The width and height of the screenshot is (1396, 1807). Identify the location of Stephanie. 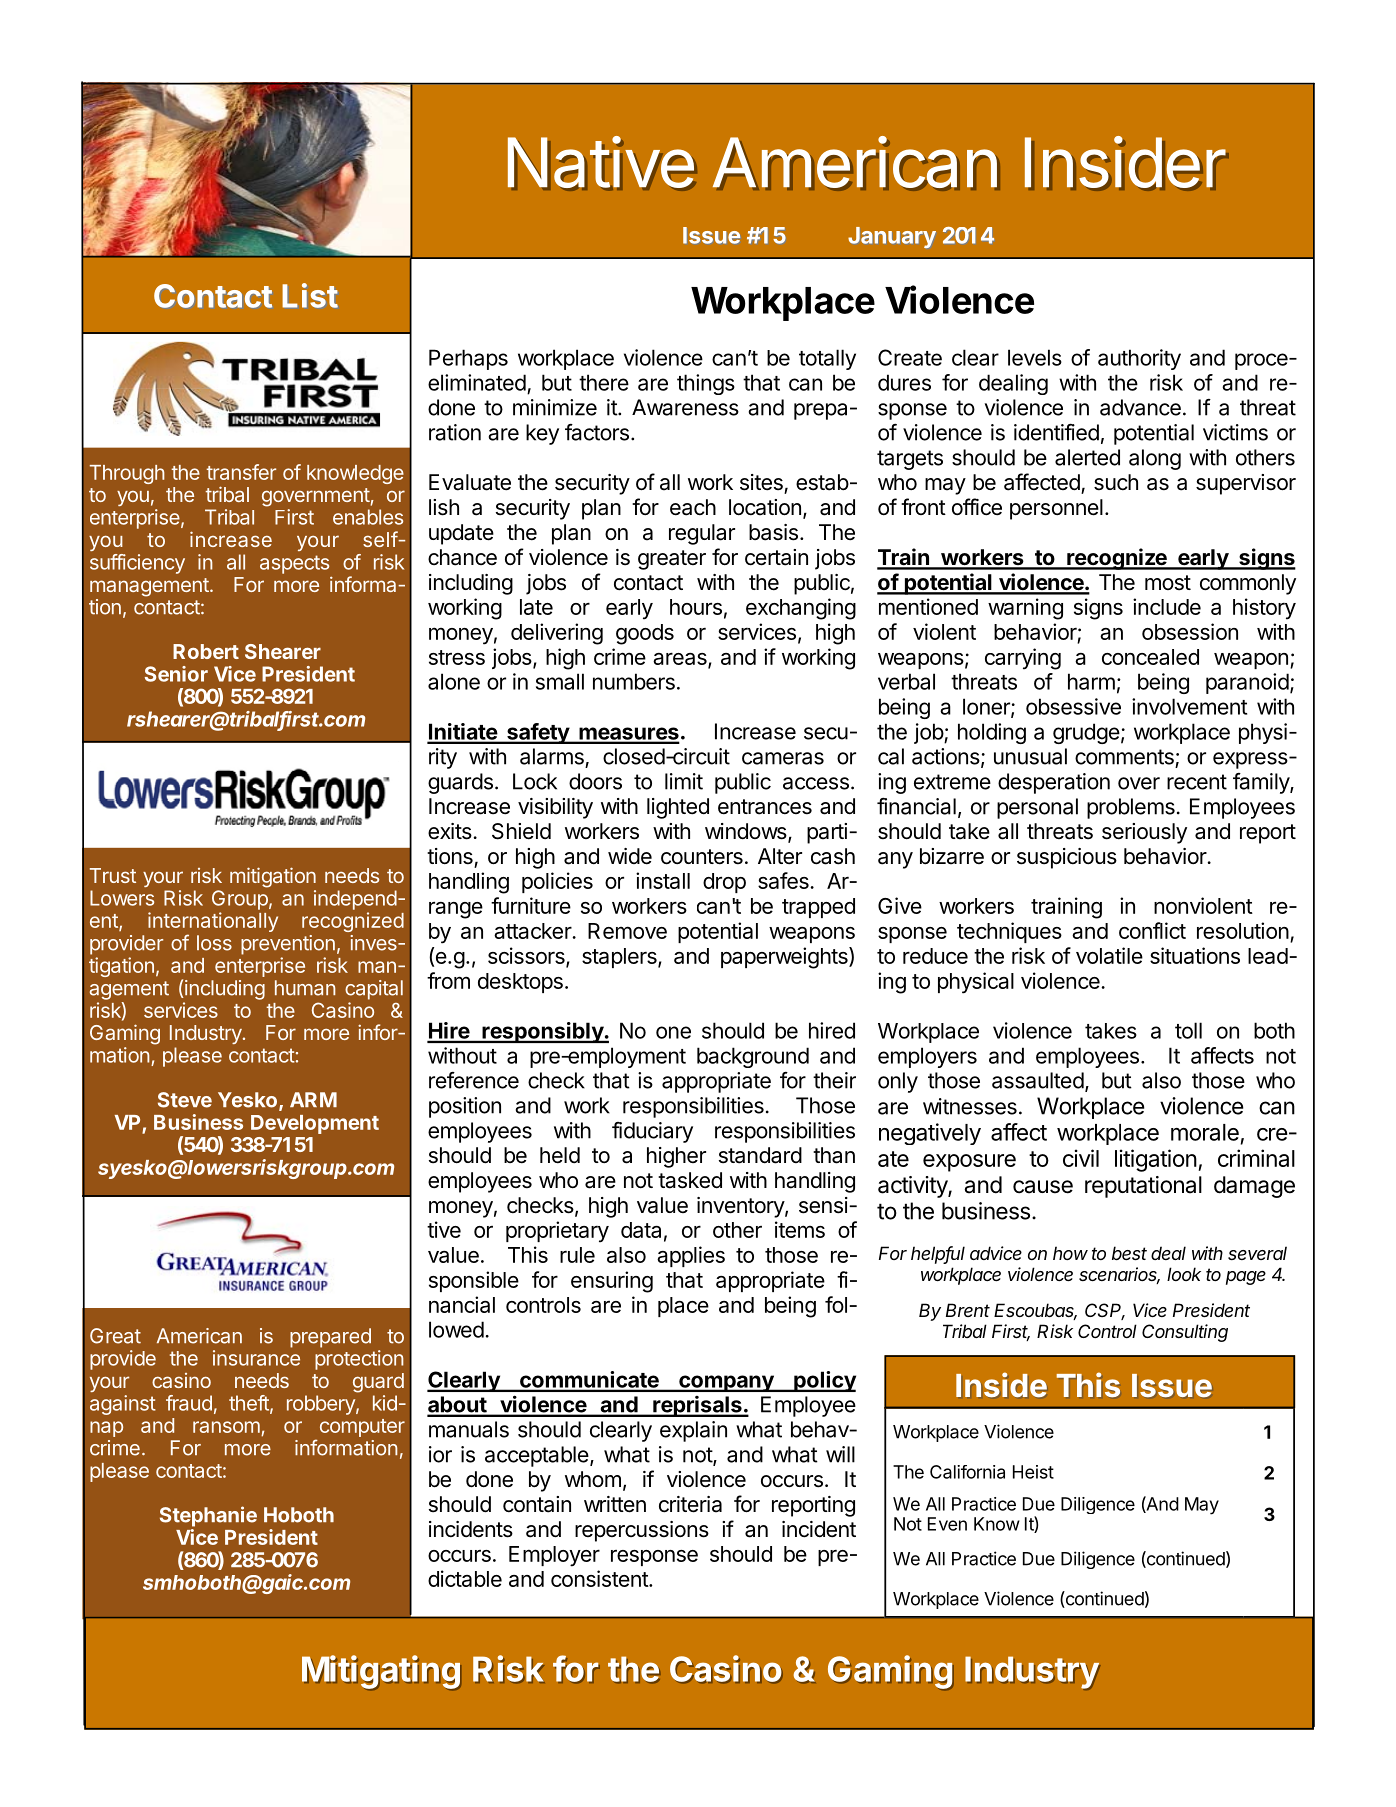
(208, 1516).
